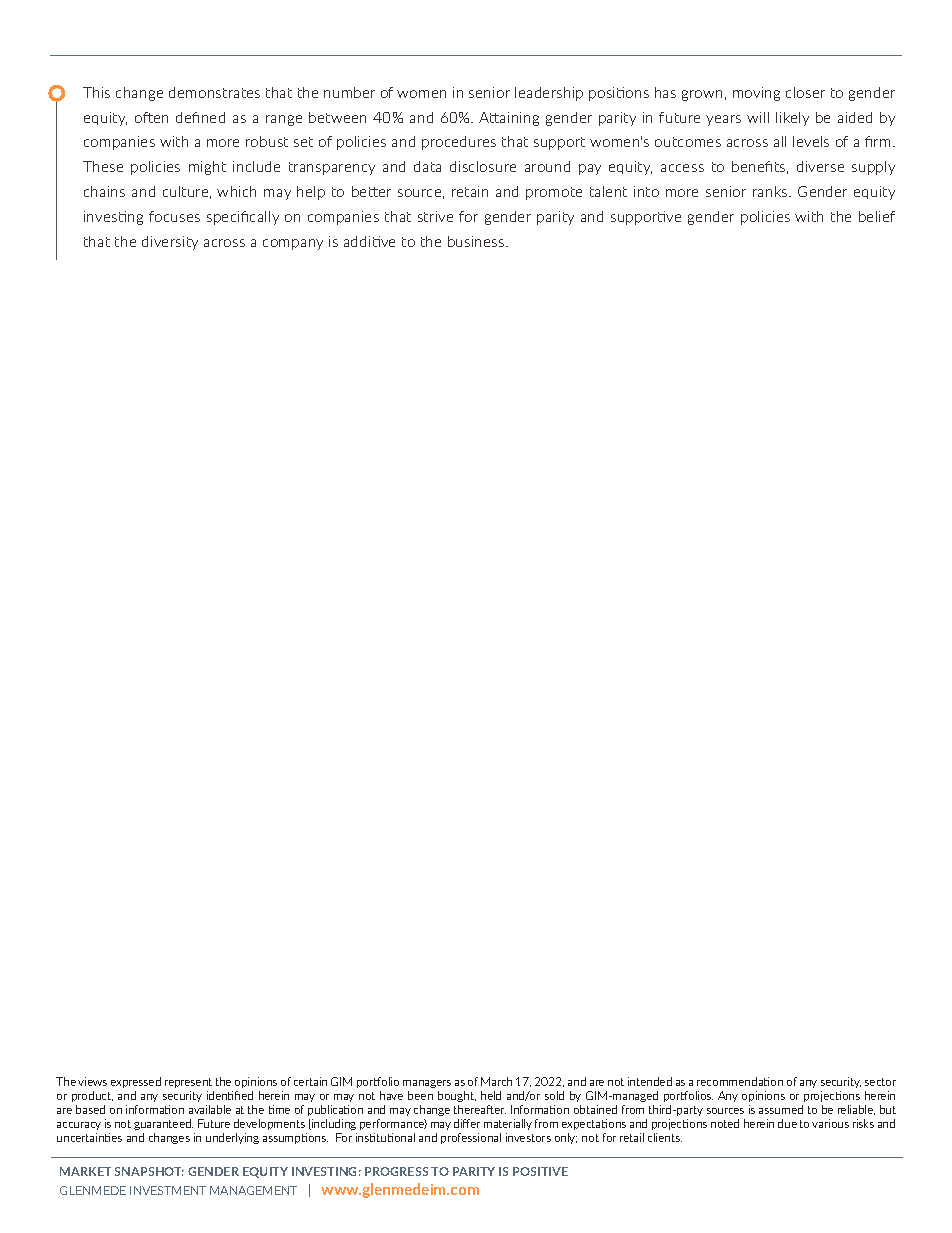 This screenshot has height=1233, width=952. What do you see at coordinates (149, 1171) in the screenshot?
I see `SNAPSHOT` at bounding box center [149, 1171].
